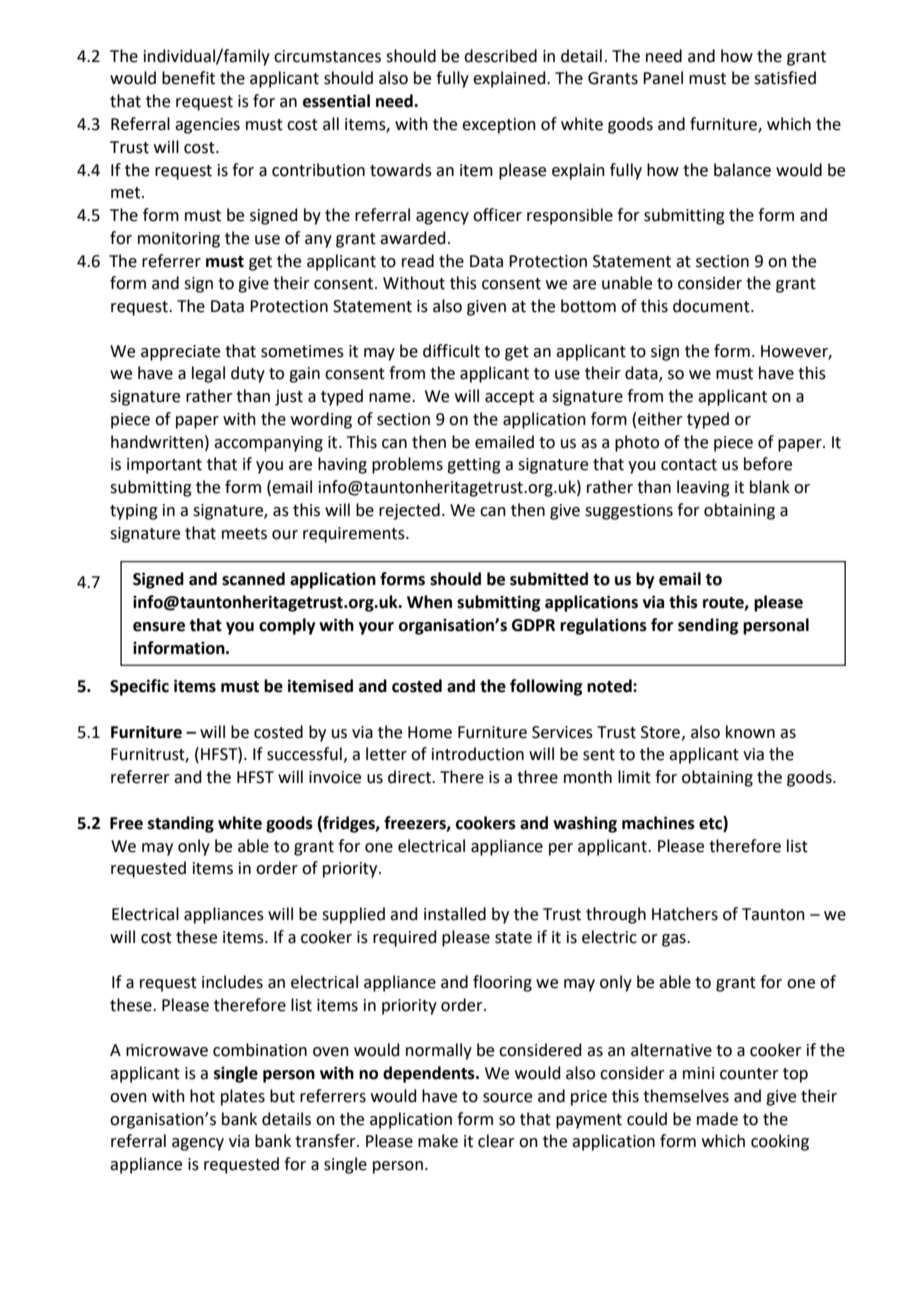 This image has height=1308, width=924. What do you see at coordinates (188, 78) in the image?
I see `benefit` at bounding box center [188, 78].
